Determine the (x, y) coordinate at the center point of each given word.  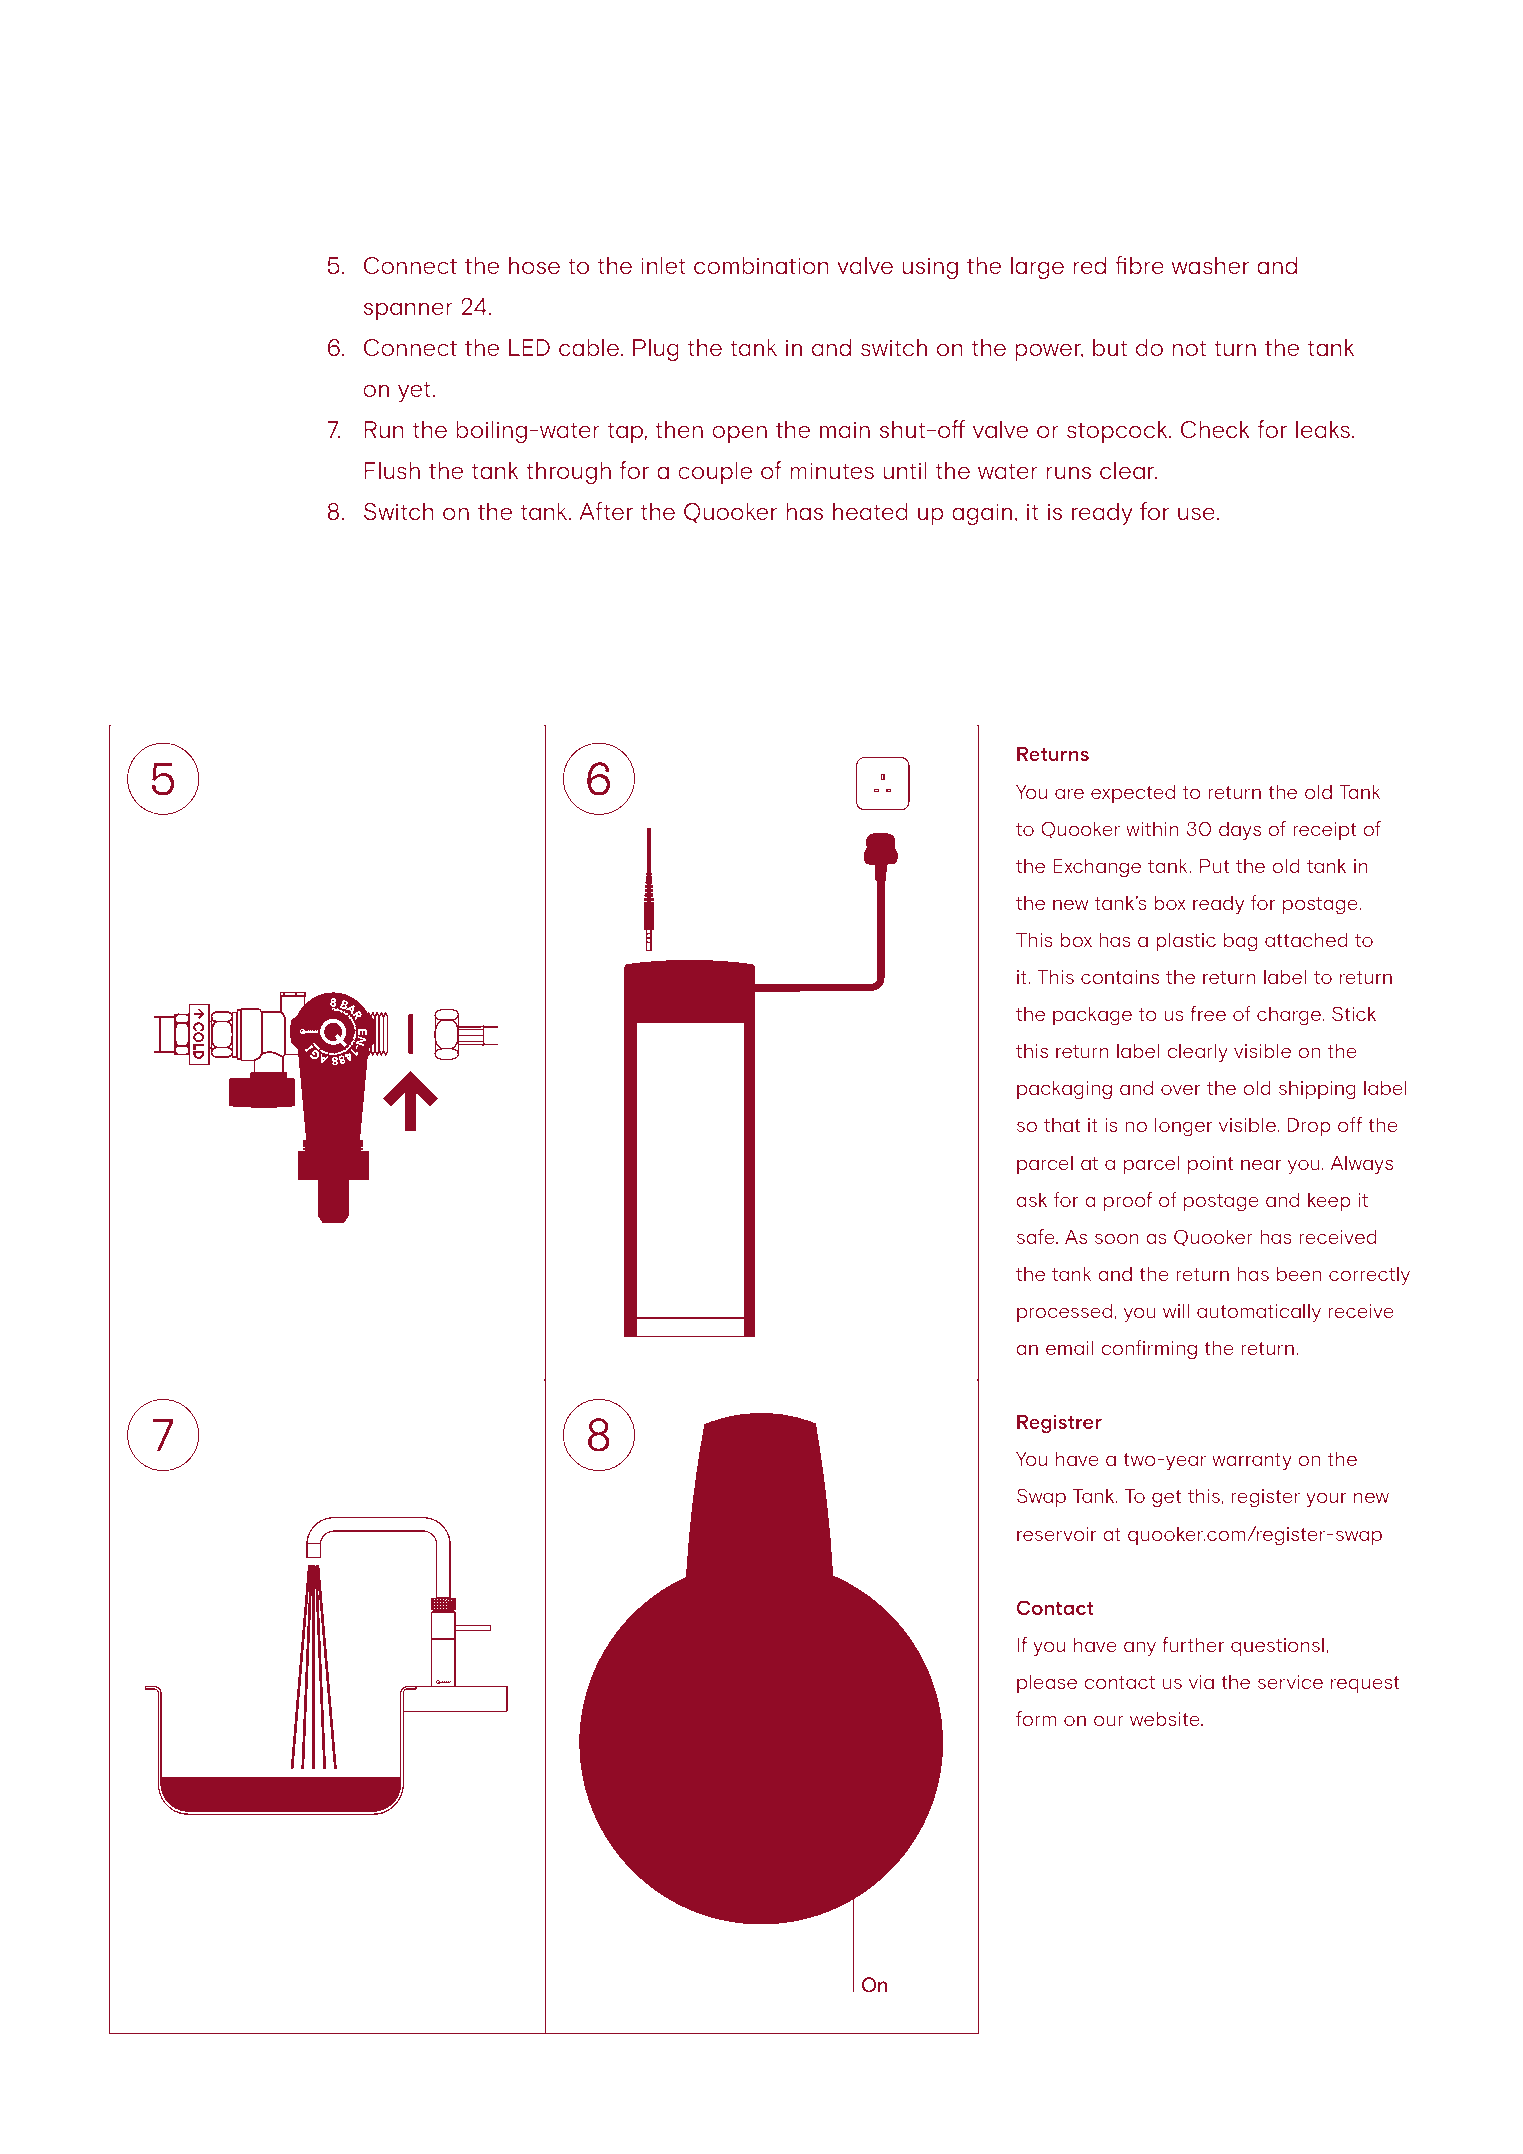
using (930, 268)
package (1092, 1016)
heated (870, 511)
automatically (1259, 1313)
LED (529, 347)
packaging (1064, 1090)
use (1197, 513)
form (1036, 1718)
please (1047, 1684)
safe (1037, 1236)
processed (1066, 1313)
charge (1290, 1016)
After (606, 511)
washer (1210, 265)
